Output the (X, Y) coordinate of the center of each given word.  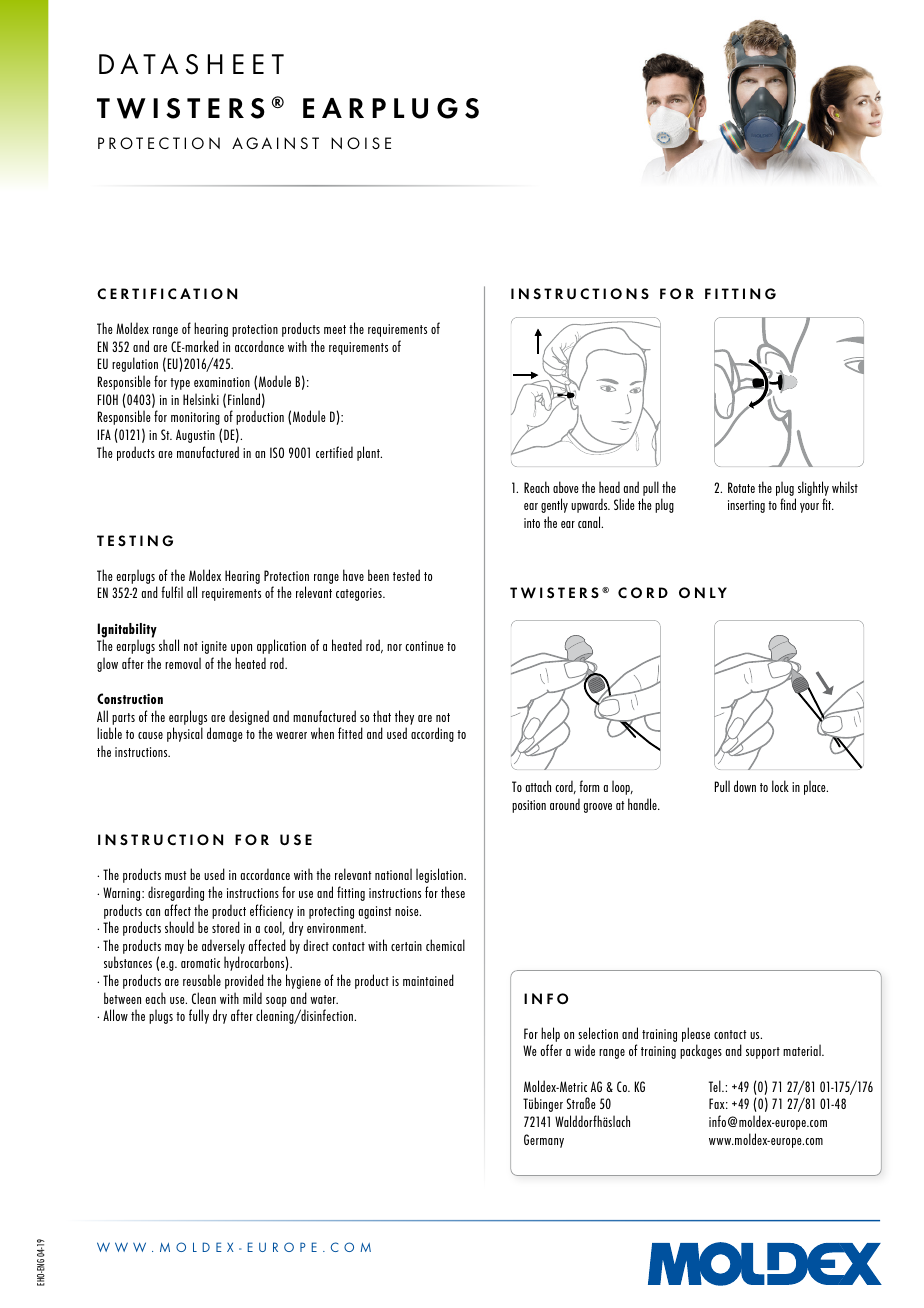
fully (199, 1016)
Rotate (741, 487)
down (745, 786)
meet (335, 329)
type (180, 384)
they (404, 717)
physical (185, 734)
